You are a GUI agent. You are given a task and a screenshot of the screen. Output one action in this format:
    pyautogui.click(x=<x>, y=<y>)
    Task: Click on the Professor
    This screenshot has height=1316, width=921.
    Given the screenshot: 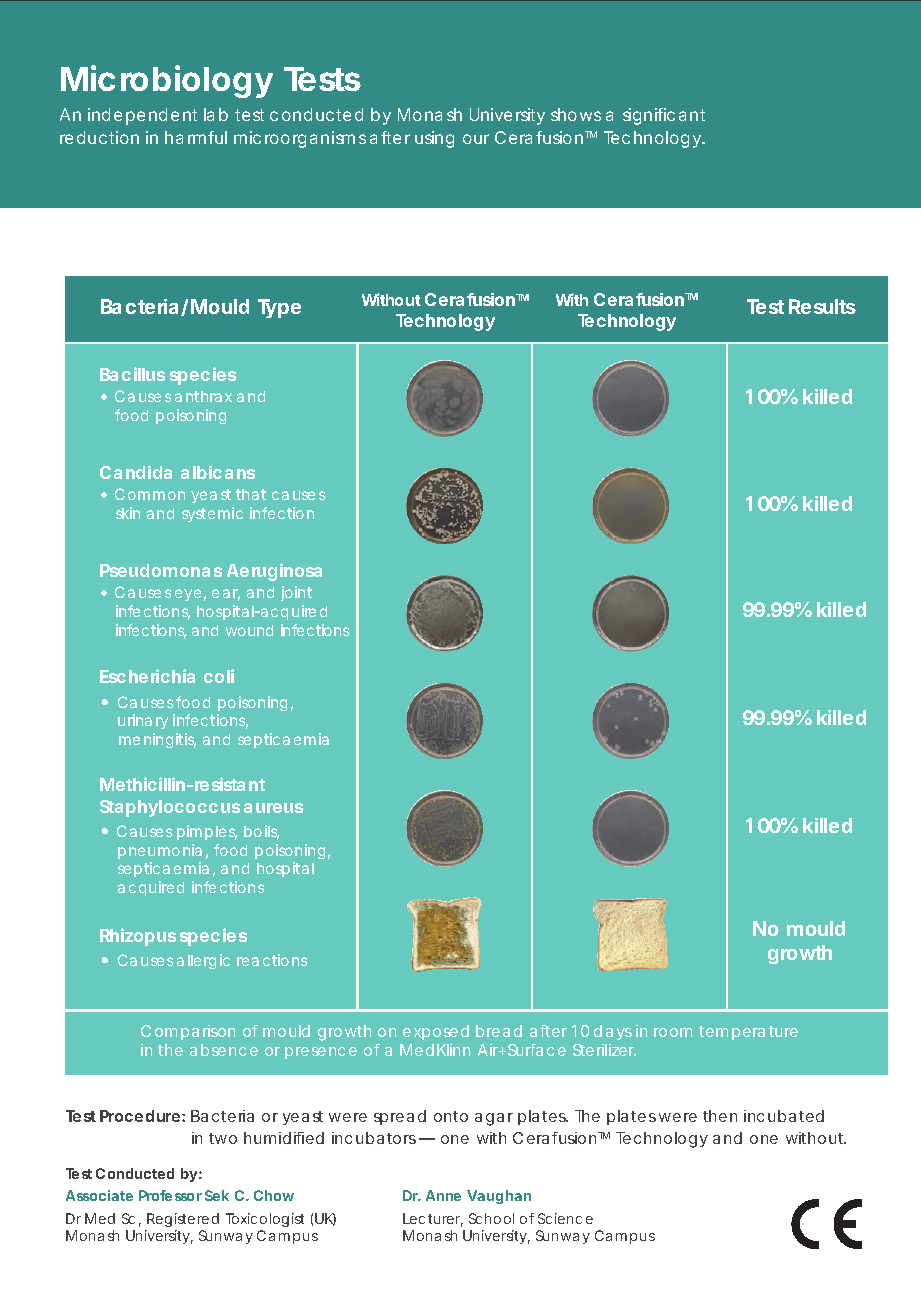 What is the action you would take?
    pyautogui.click(x=170, y=1195)
